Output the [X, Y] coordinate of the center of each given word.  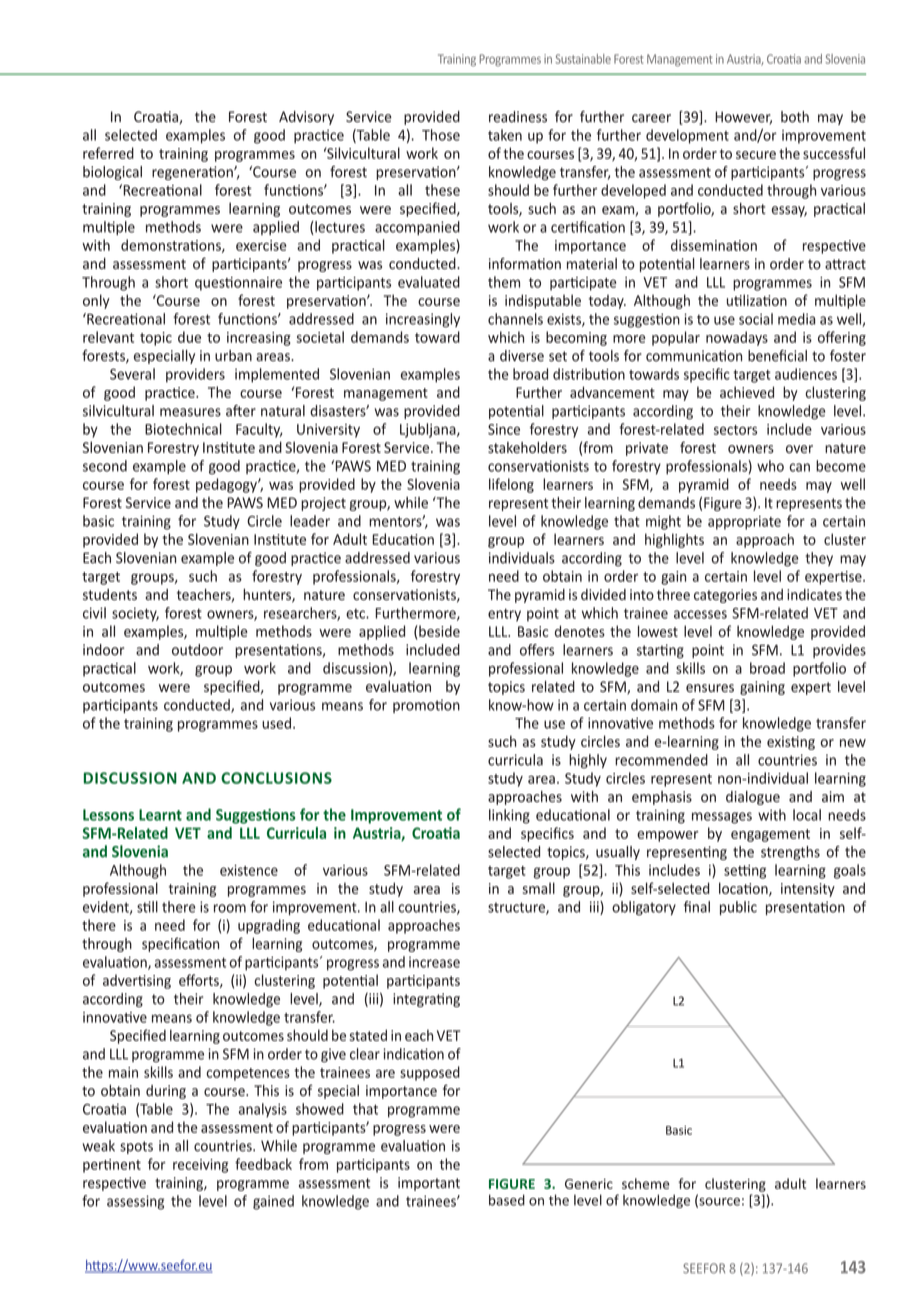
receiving [200, 1166]
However [743, 118]
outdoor [197, 650]
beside [439, 631]
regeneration [193, 173]
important [429, 1184]
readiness [518, 117]
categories [725, 596]
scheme [646, 1183]
